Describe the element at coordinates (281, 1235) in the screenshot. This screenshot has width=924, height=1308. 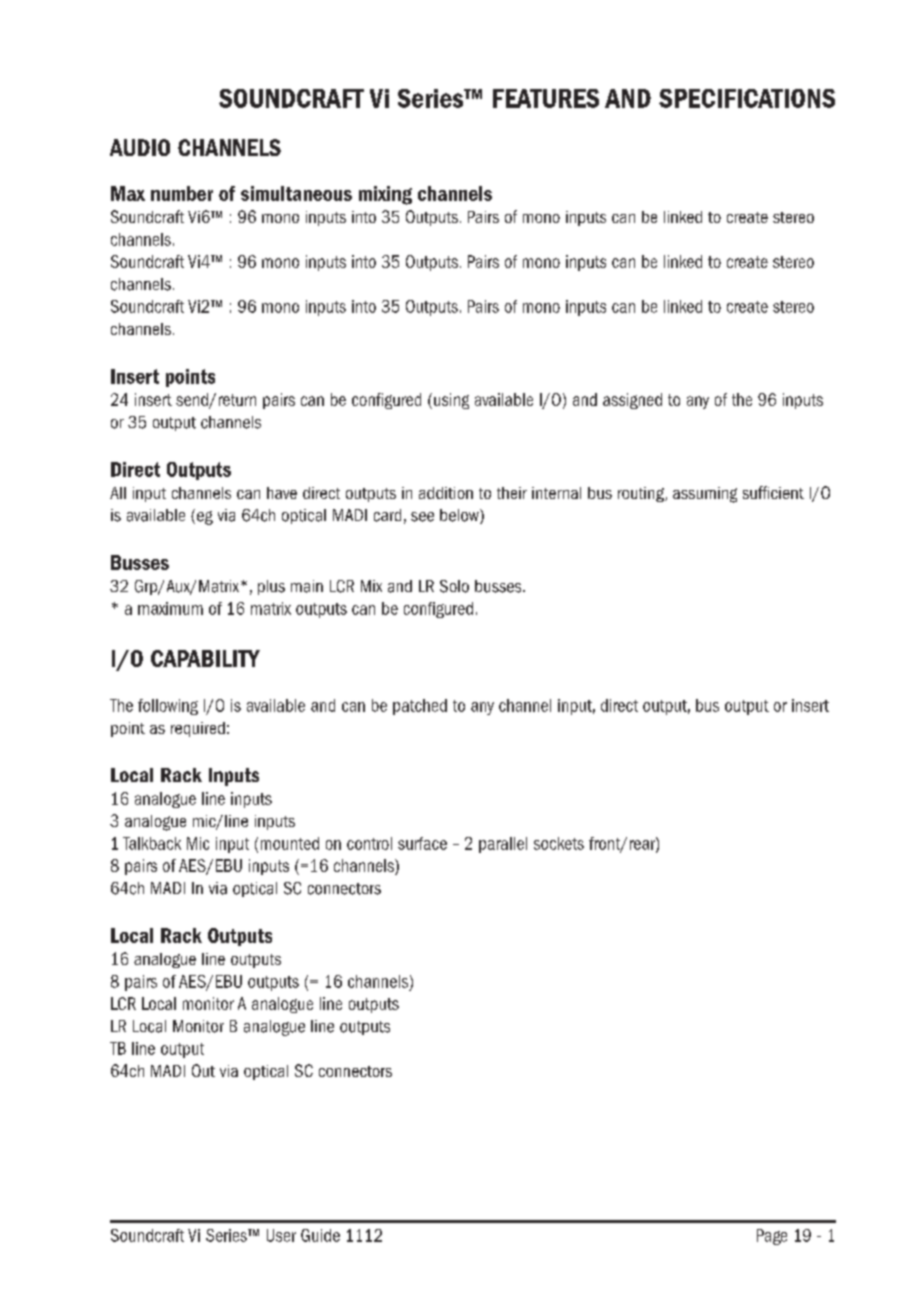
I see `User` at that location.
